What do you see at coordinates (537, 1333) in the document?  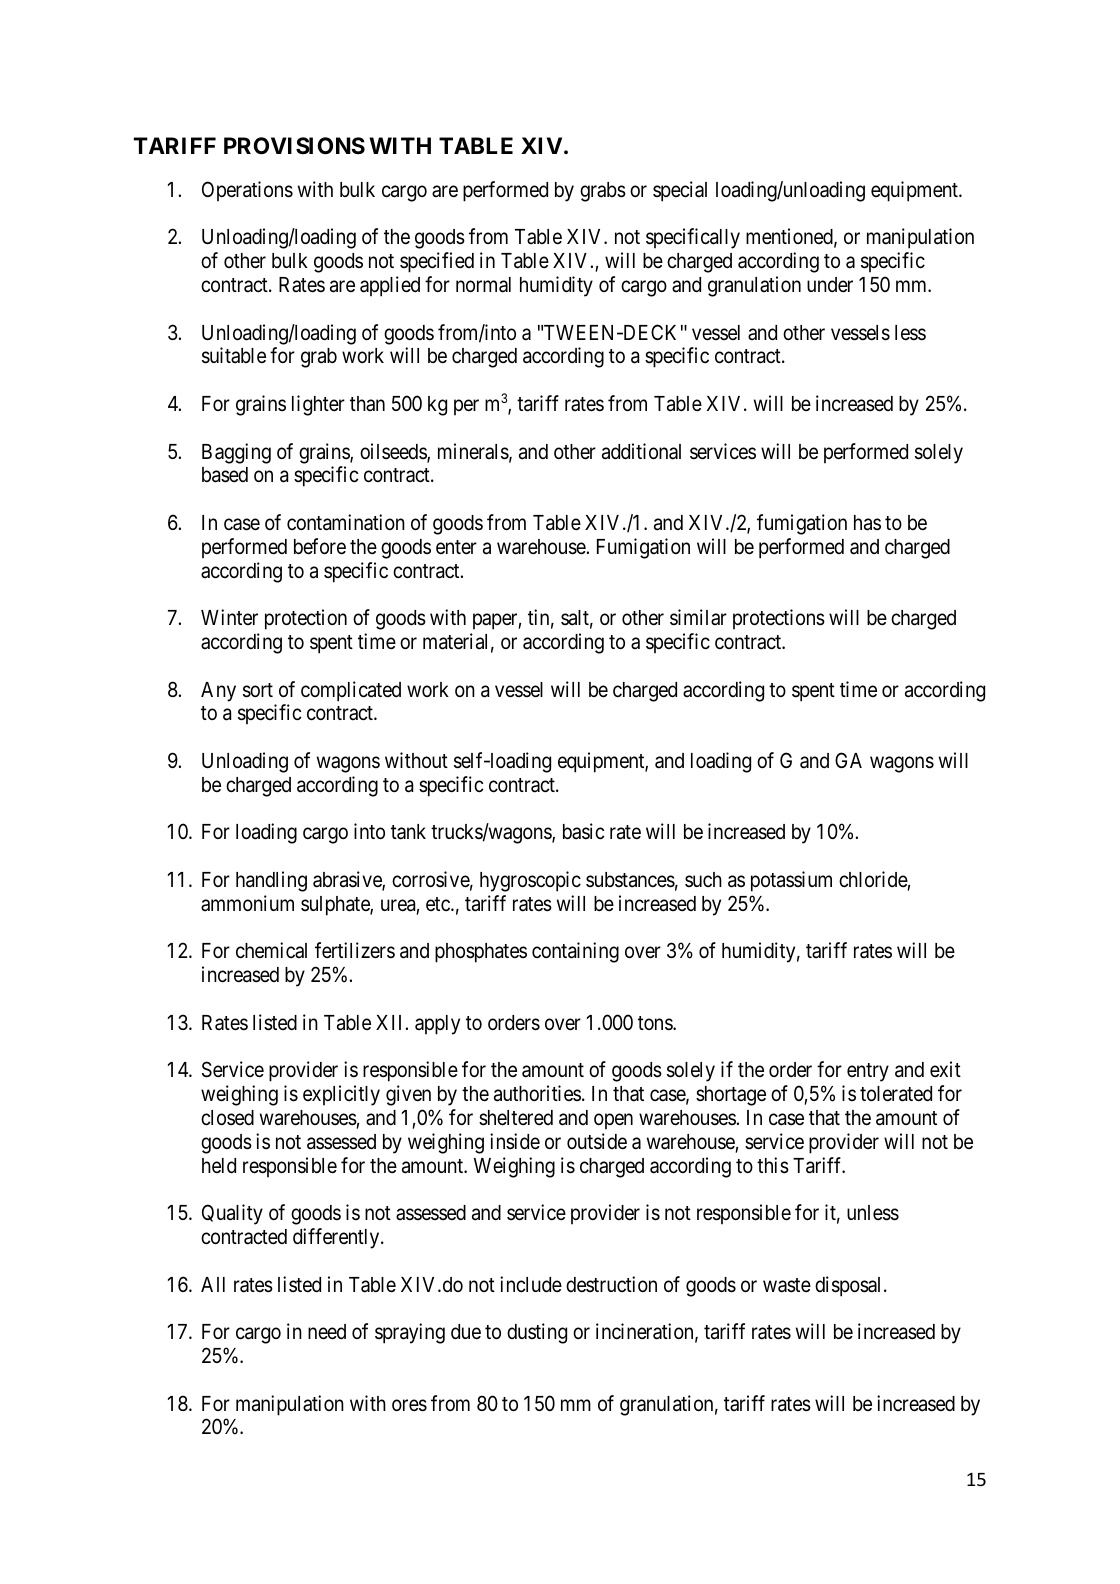 I see `dusting` at bounding box center [537, 1333].
